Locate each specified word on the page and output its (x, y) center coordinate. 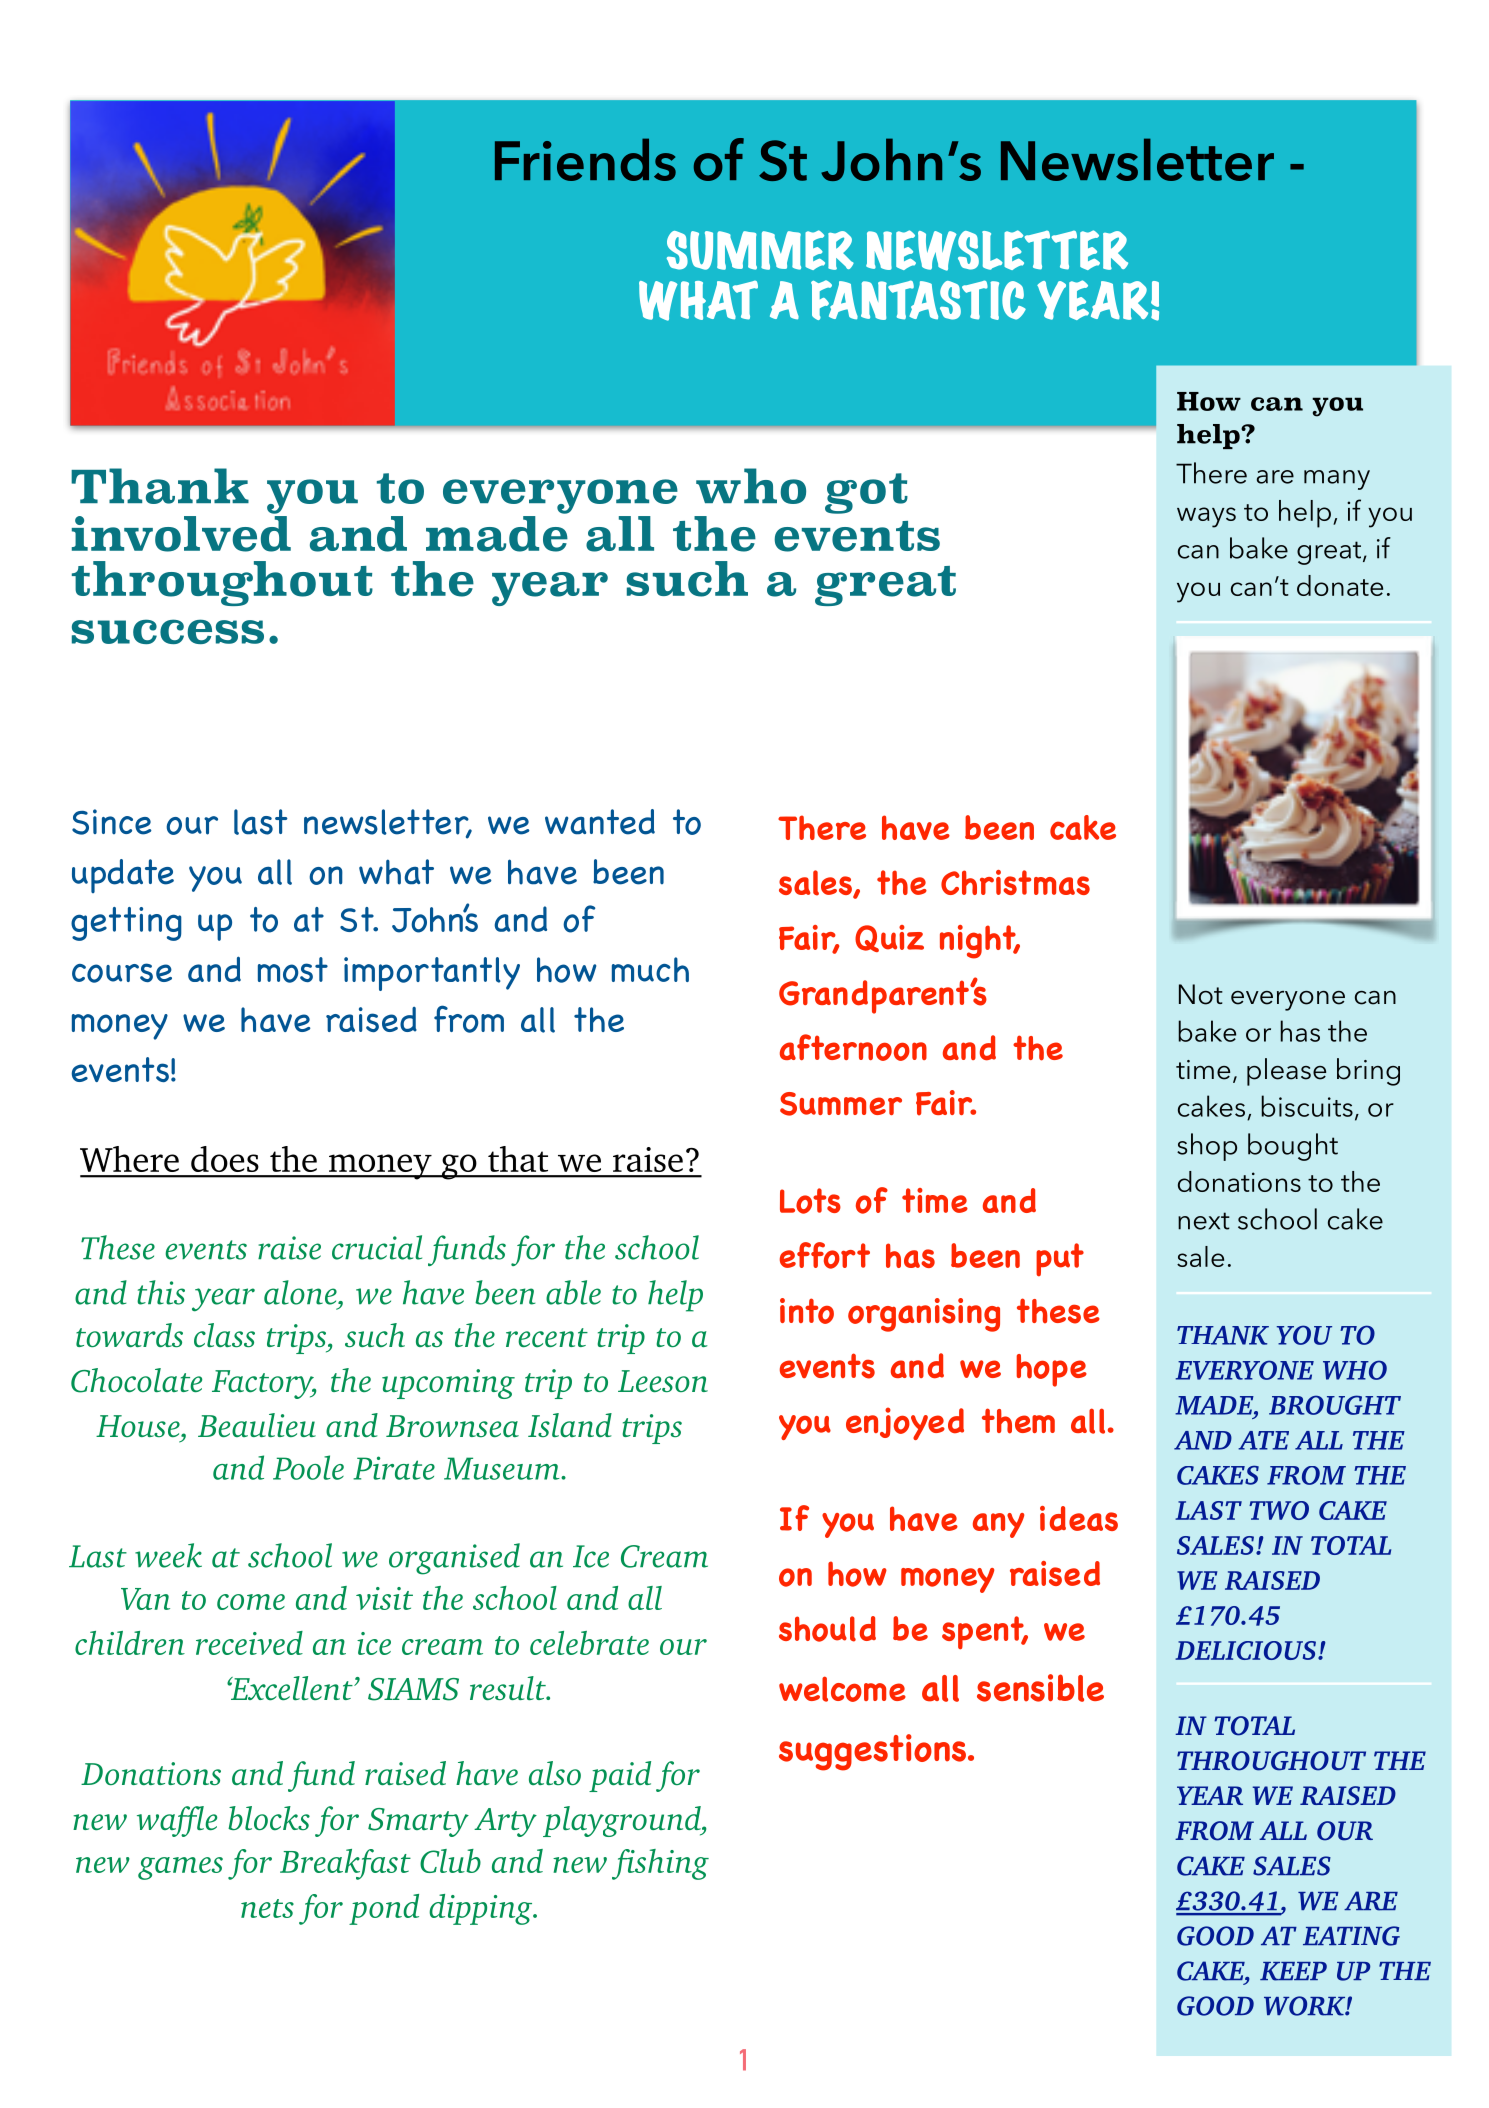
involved (181, 534)
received (249, 1643)
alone (301, 1292)
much (650, 969)
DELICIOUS (1247, 1650)
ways (1206, 517)
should (827, 1629)
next (1204, 1221)
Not (1201, 994)
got (866, 493)
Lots (810, 1201)
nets (267, 1908)
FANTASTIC (918, 300)
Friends (585, 159)
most (293, 970)
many (1337, 480)
